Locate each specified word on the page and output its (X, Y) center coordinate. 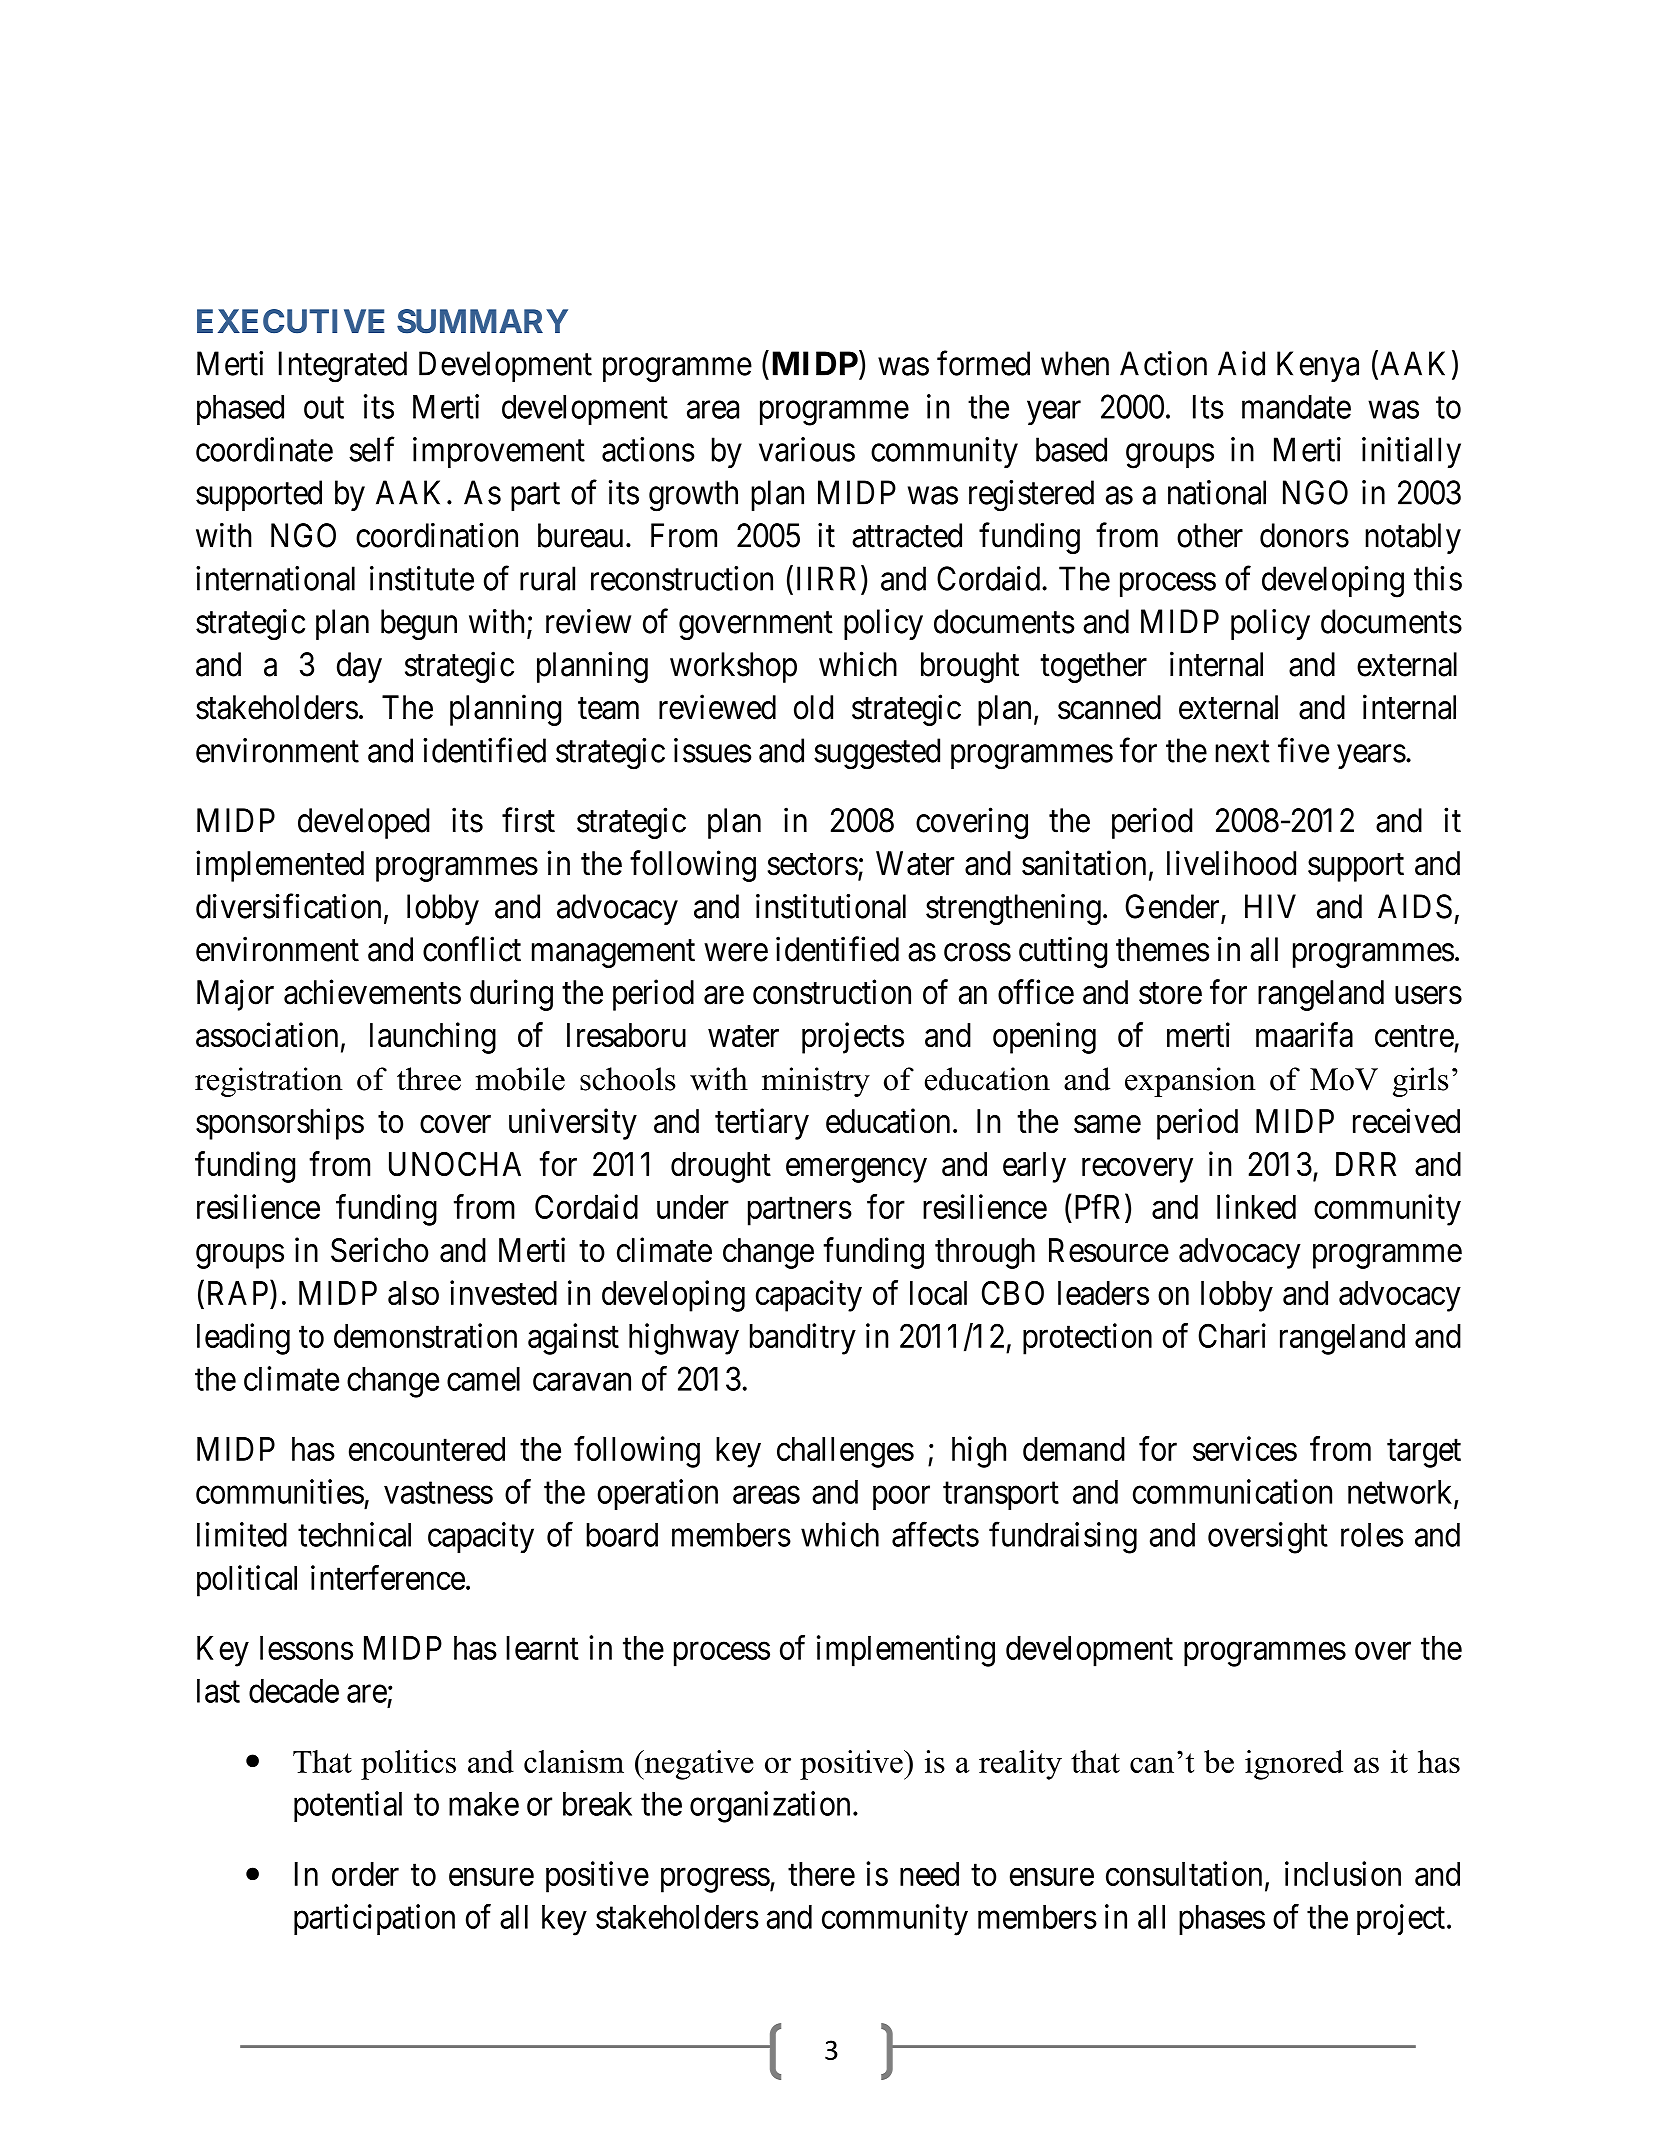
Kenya (1318, 366)
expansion (1190, 1082)
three (429, 1079)
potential (348, 1806)
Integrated (343, 367)
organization (770, 1807)
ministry (816, 1082)
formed (983, 363)
